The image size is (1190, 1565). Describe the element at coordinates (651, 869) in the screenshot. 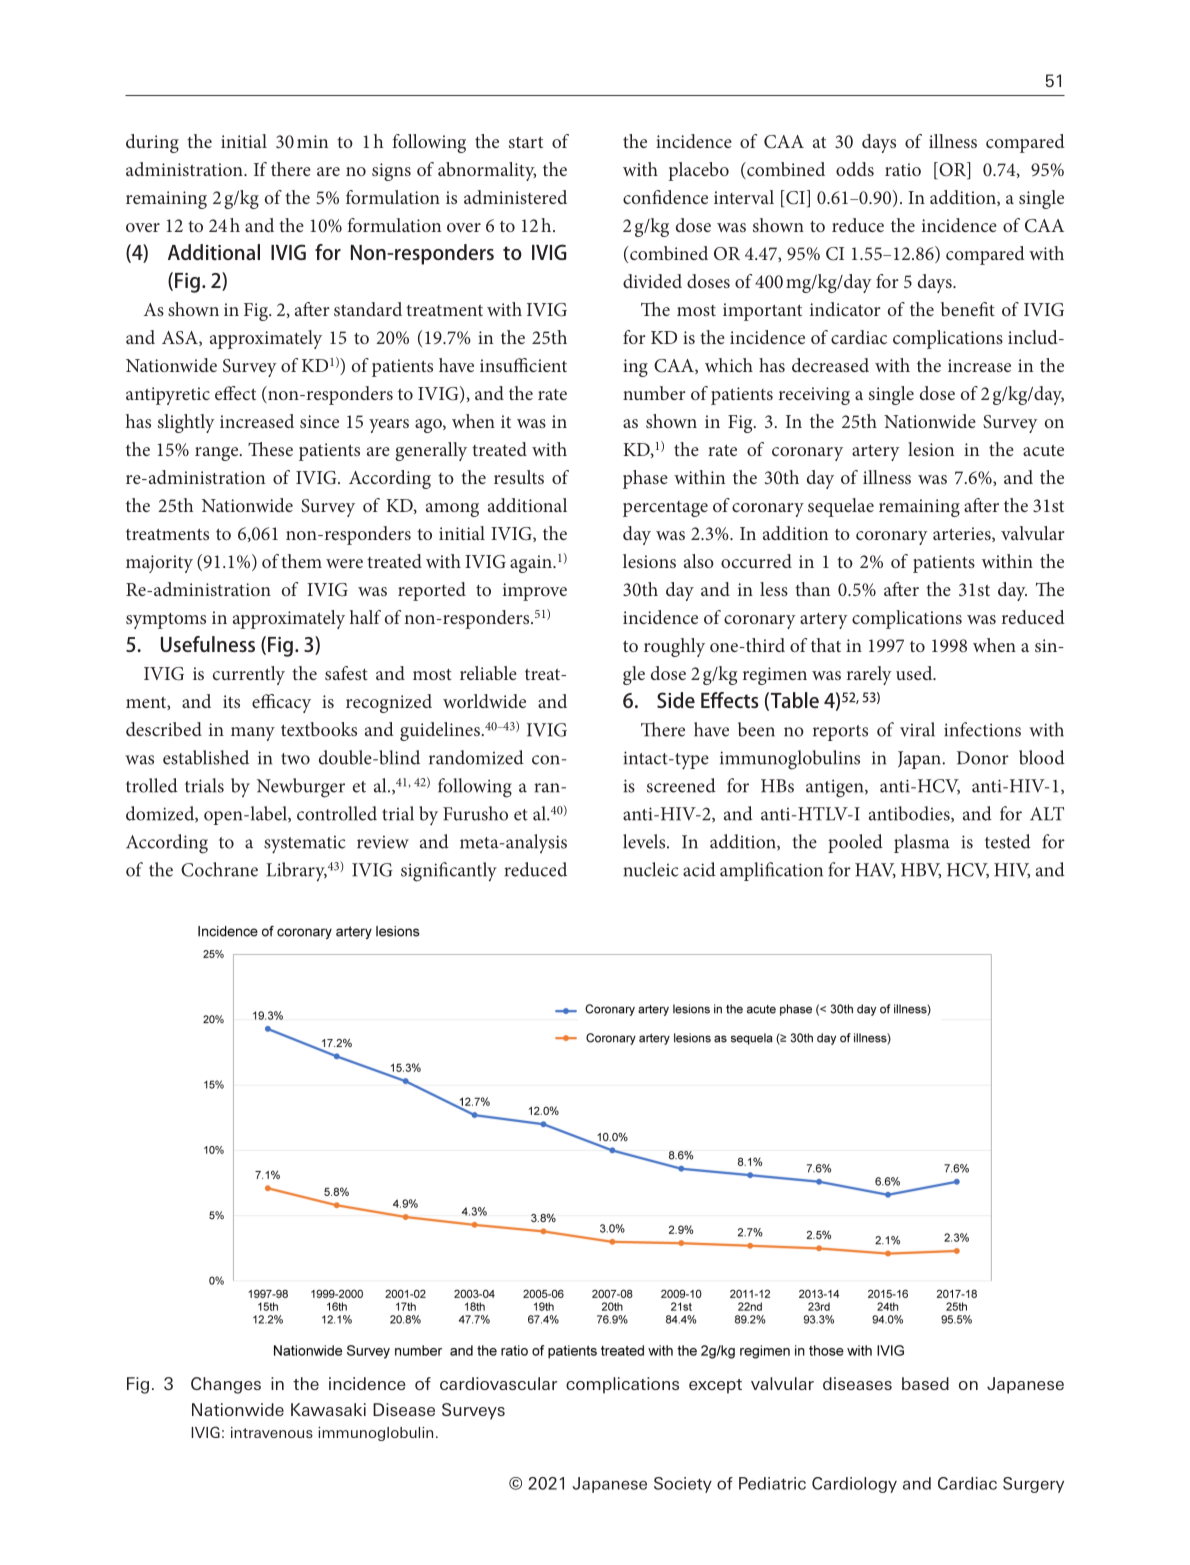

I see `nucleic` at that location.
